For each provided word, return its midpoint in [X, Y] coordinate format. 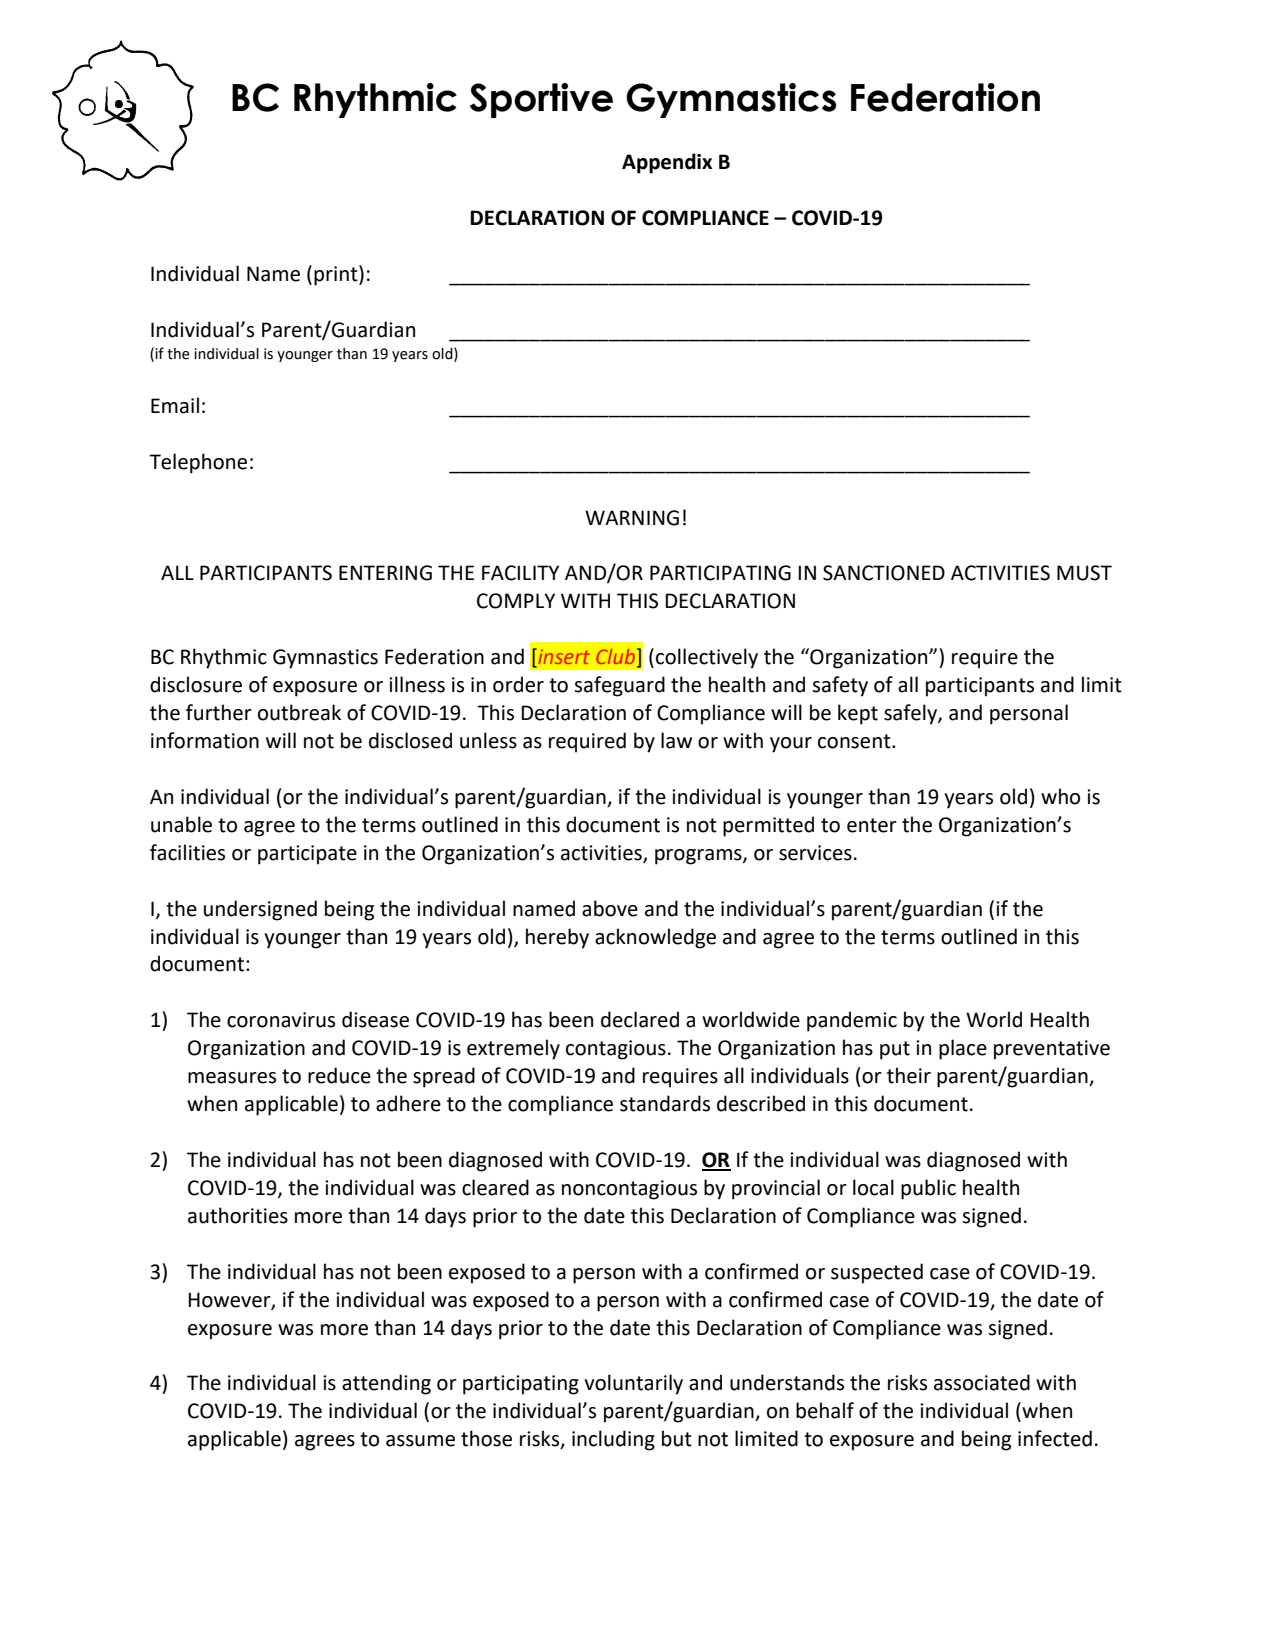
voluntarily [633, 1384]
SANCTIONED [884, 573]
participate [307, 855]
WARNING [632, 518]
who [1060, 796]
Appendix [667, 163]
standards [665, 1103]
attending [386, 1384]
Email [175, 405]
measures [232, 1078]
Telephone [198, 463]
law [676, 740]
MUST [1084, 573]
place [963, 1049]
